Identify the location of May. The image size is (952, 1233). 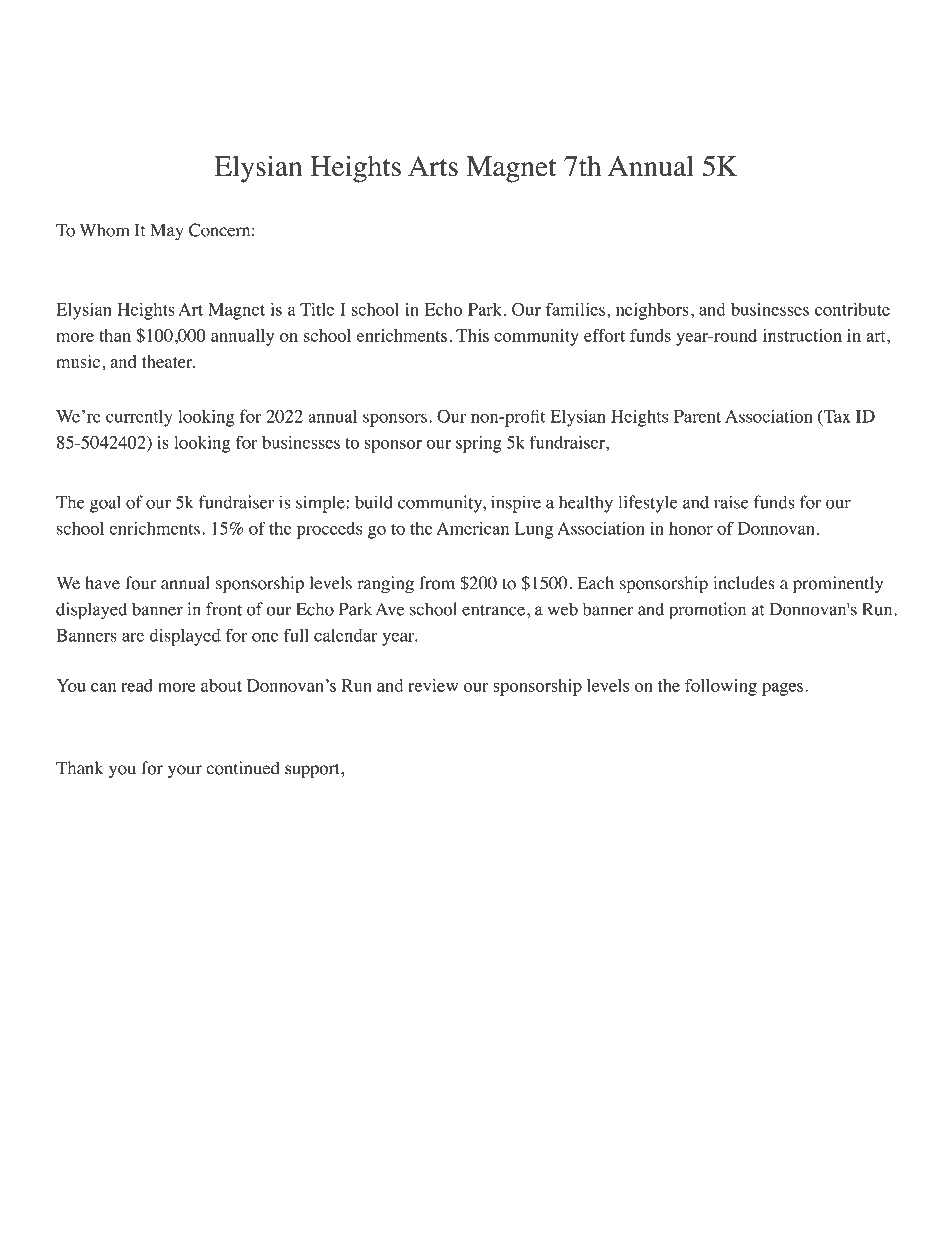
(167, 232).
